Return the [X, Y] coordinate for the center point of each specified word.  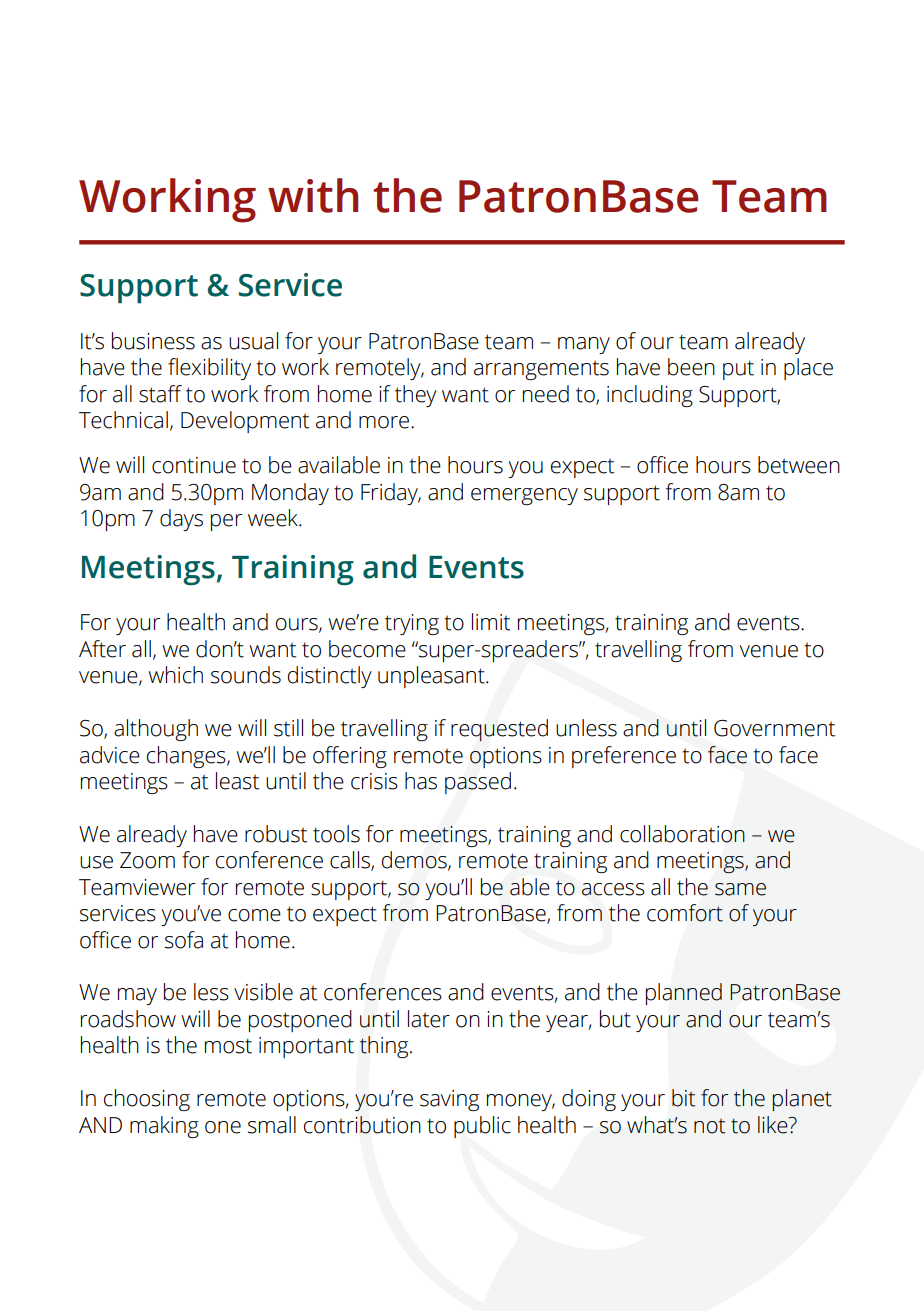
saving [449, 1100]
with [313, 195]
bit [683, 1098]
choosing [147, 1100]
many [584, 345]
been [691, 367]
